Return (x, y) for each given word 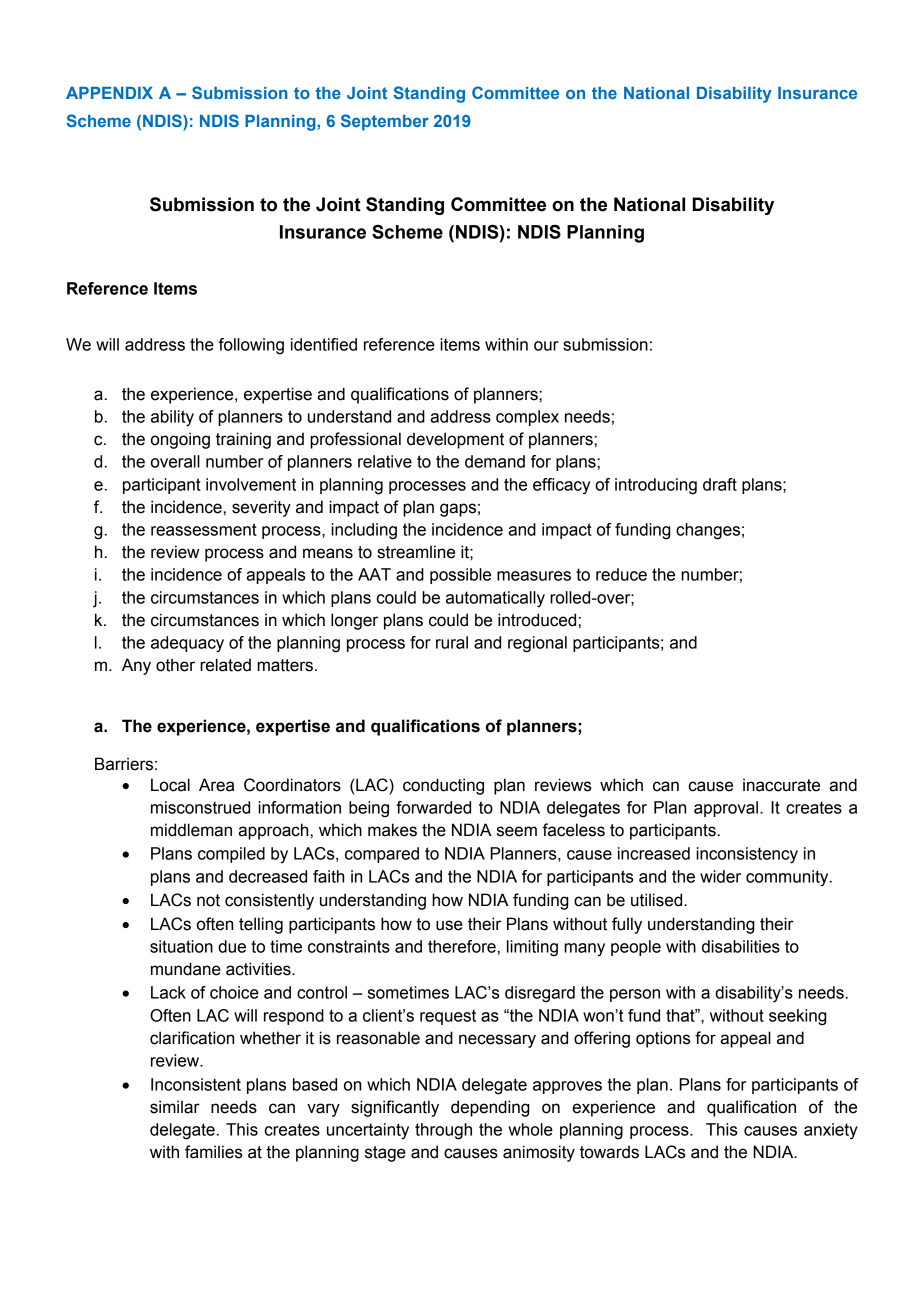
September (385, 122)
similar (175, 1107)
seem (517, 831)
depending (490, 1108)
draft (720, 484)
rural (452, 642)
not (208, 900)
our (546, 346)
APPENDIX (109, 93)
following (251, 346)
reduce (621, 574)
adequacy (187, 644)
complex (527, 418)
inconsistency (747, 855)
